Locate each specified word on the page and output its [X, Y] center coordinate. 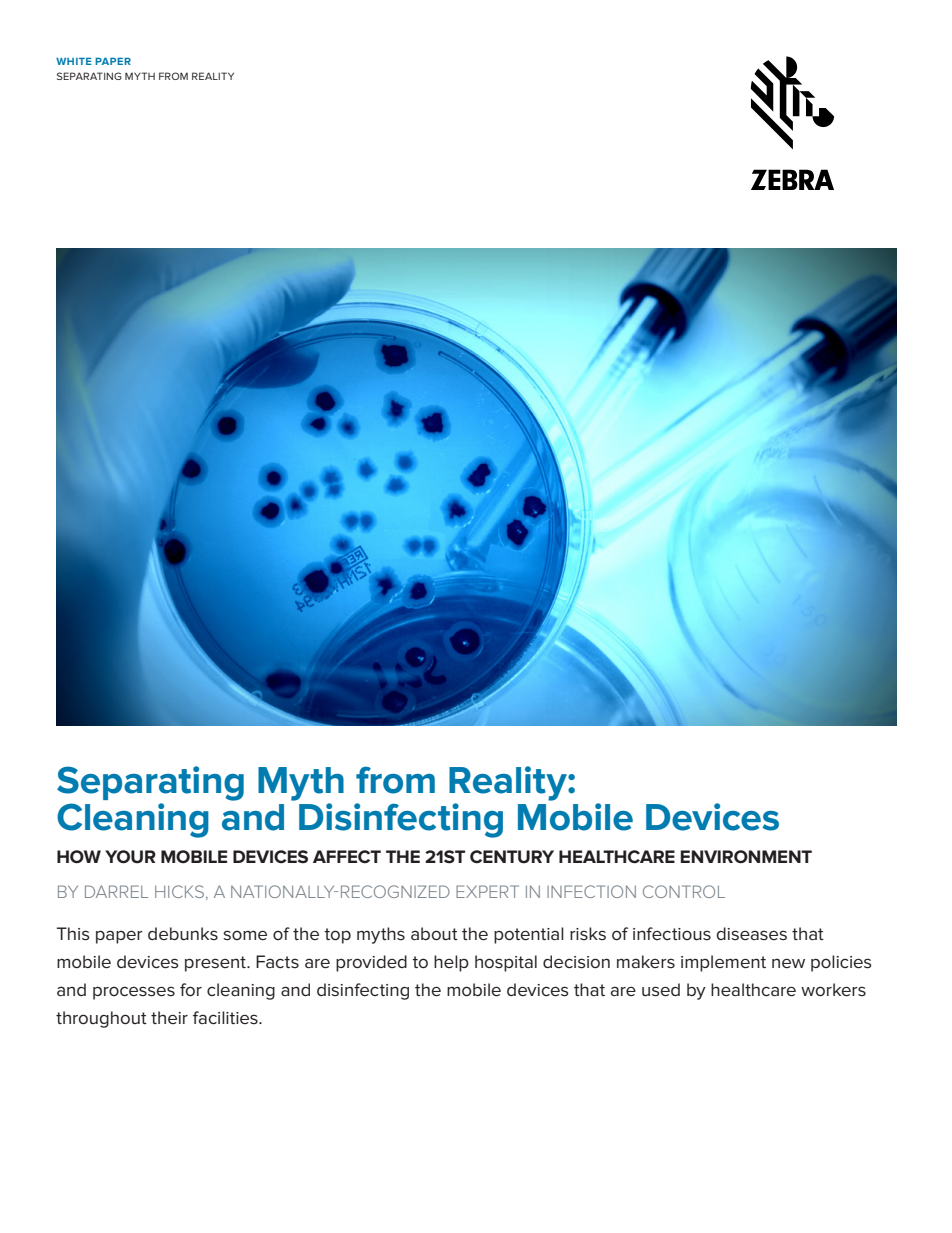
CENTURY [512, 856]
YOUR [130, 857]
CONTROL [684, 891]
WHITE [73, 61]
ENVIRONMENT [746, 856]
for [191, 989]
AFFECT [347, 856]
